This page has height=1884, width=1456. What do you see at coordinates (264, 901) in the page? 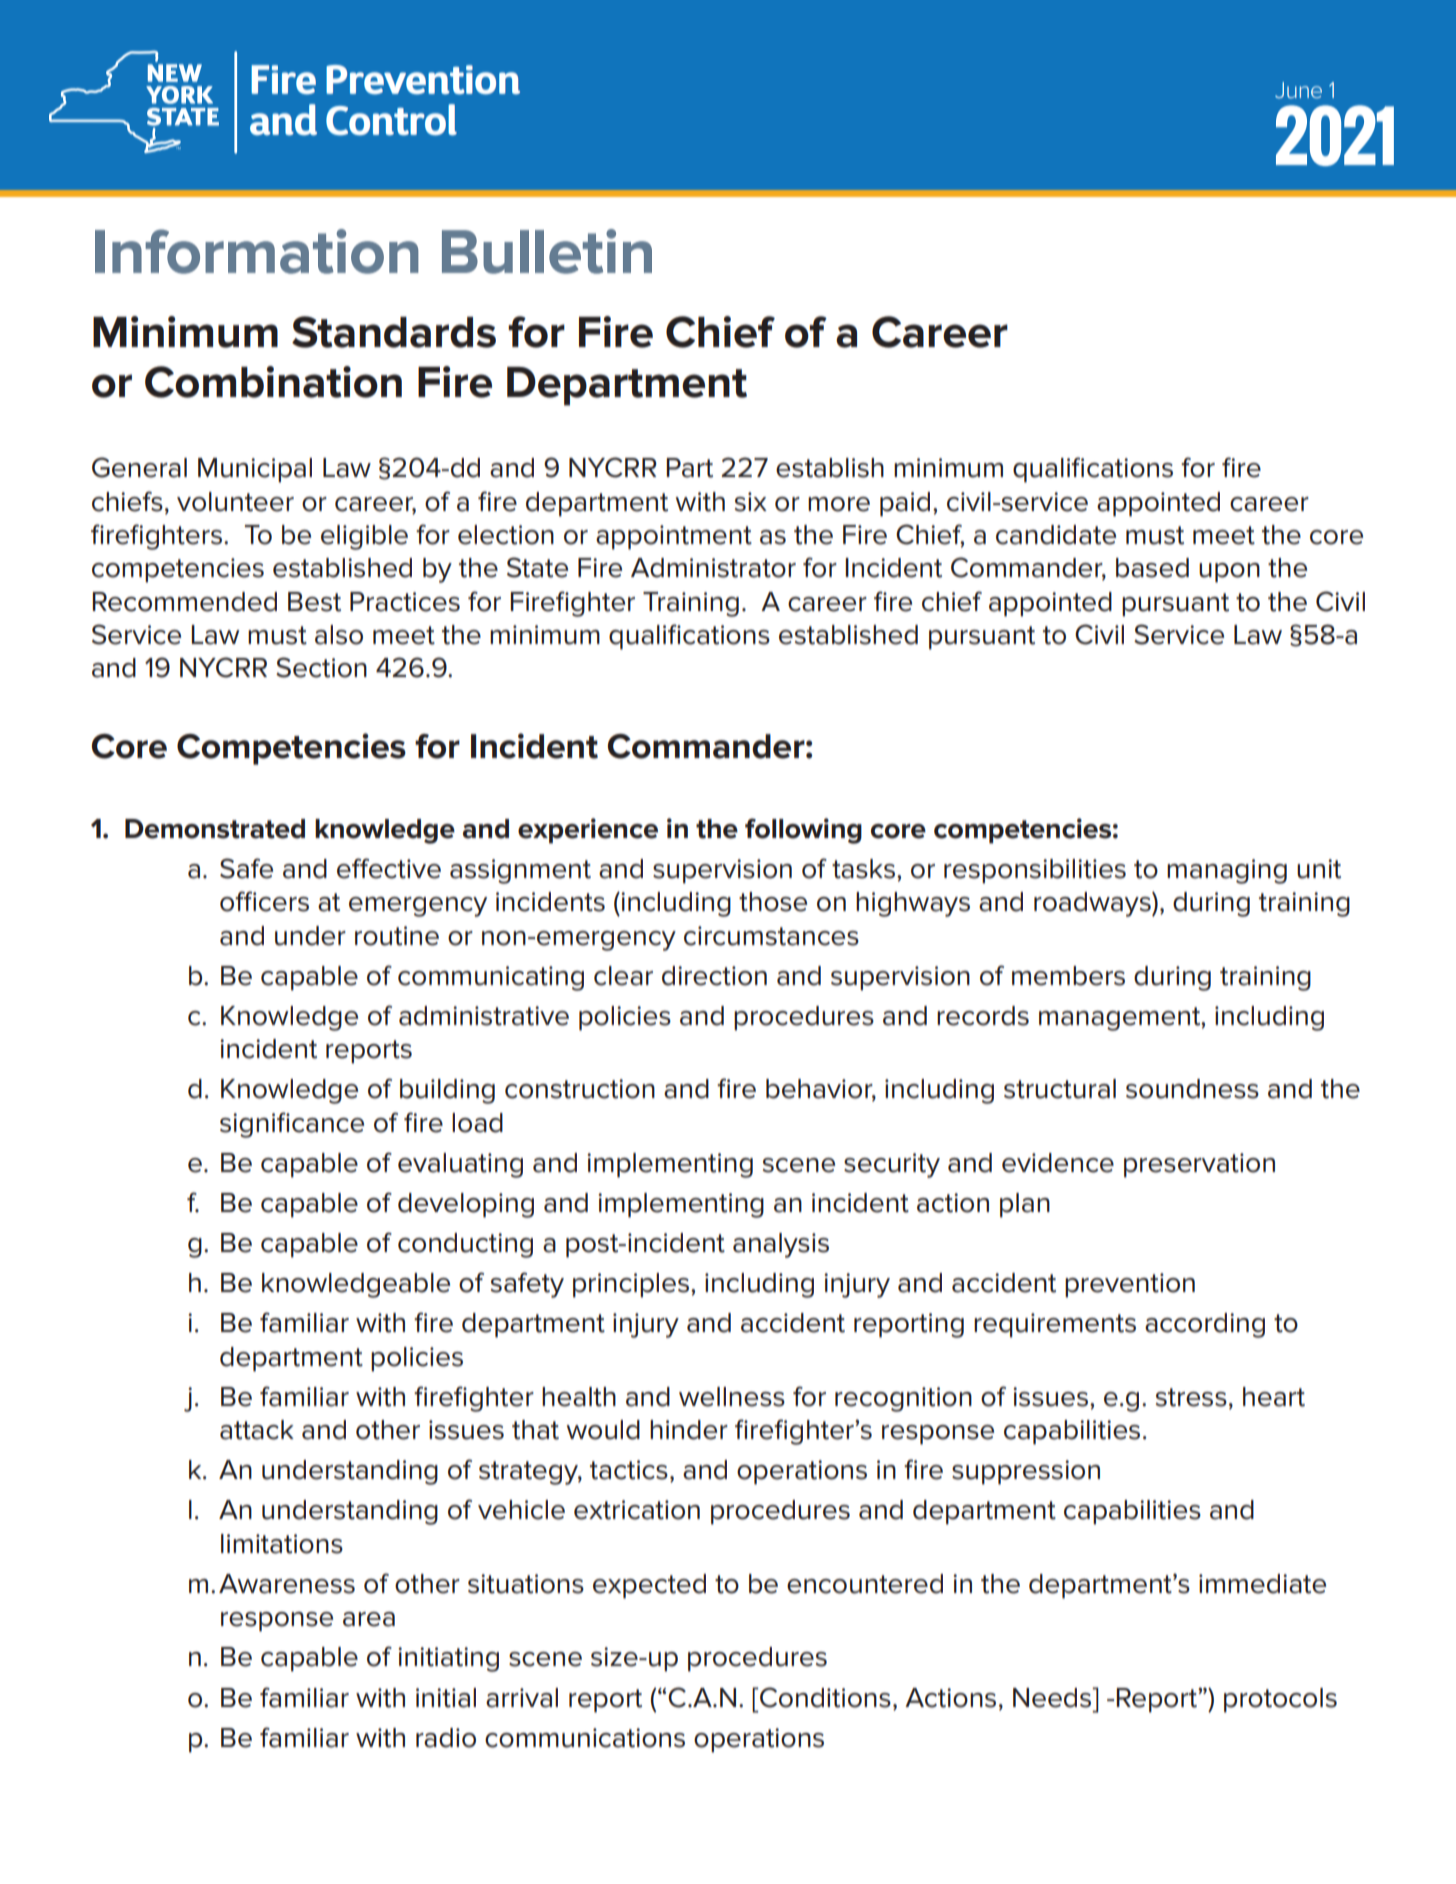
I see `officers` at bounding box center [264, 901].
